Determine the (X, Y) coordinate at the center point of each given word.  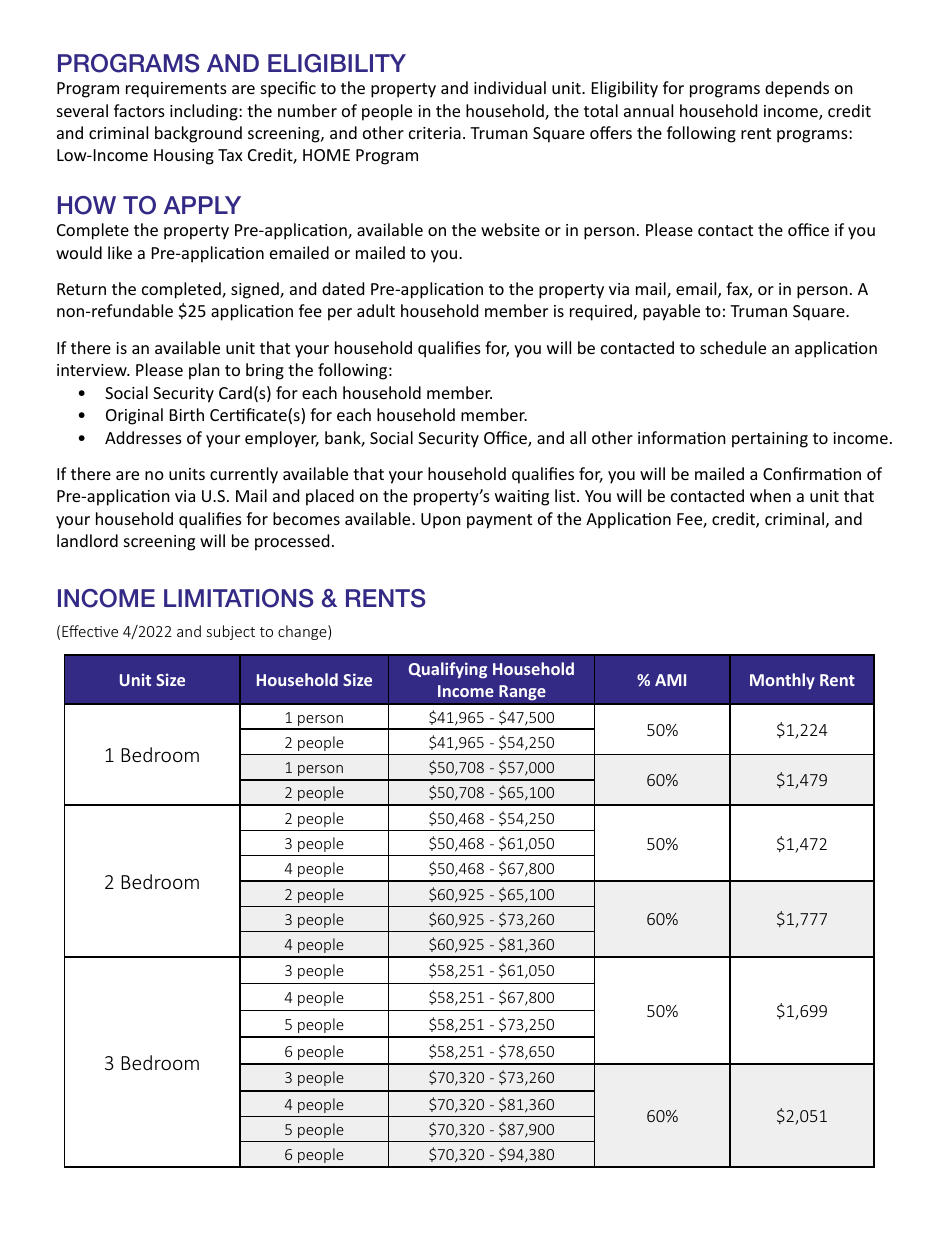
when (770, 495)
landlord (87, 540)
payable (671, 312)
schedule (733, 347)
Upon (441, 521)
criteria (435, 133)
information (682, 437)
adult (376, 310)
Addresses (143, 437)
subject (231, 632)
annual (648, 110)
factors (139, 110)
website (510, 229)
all (578, 437)
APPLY (202, 205)
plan (204, 371)
